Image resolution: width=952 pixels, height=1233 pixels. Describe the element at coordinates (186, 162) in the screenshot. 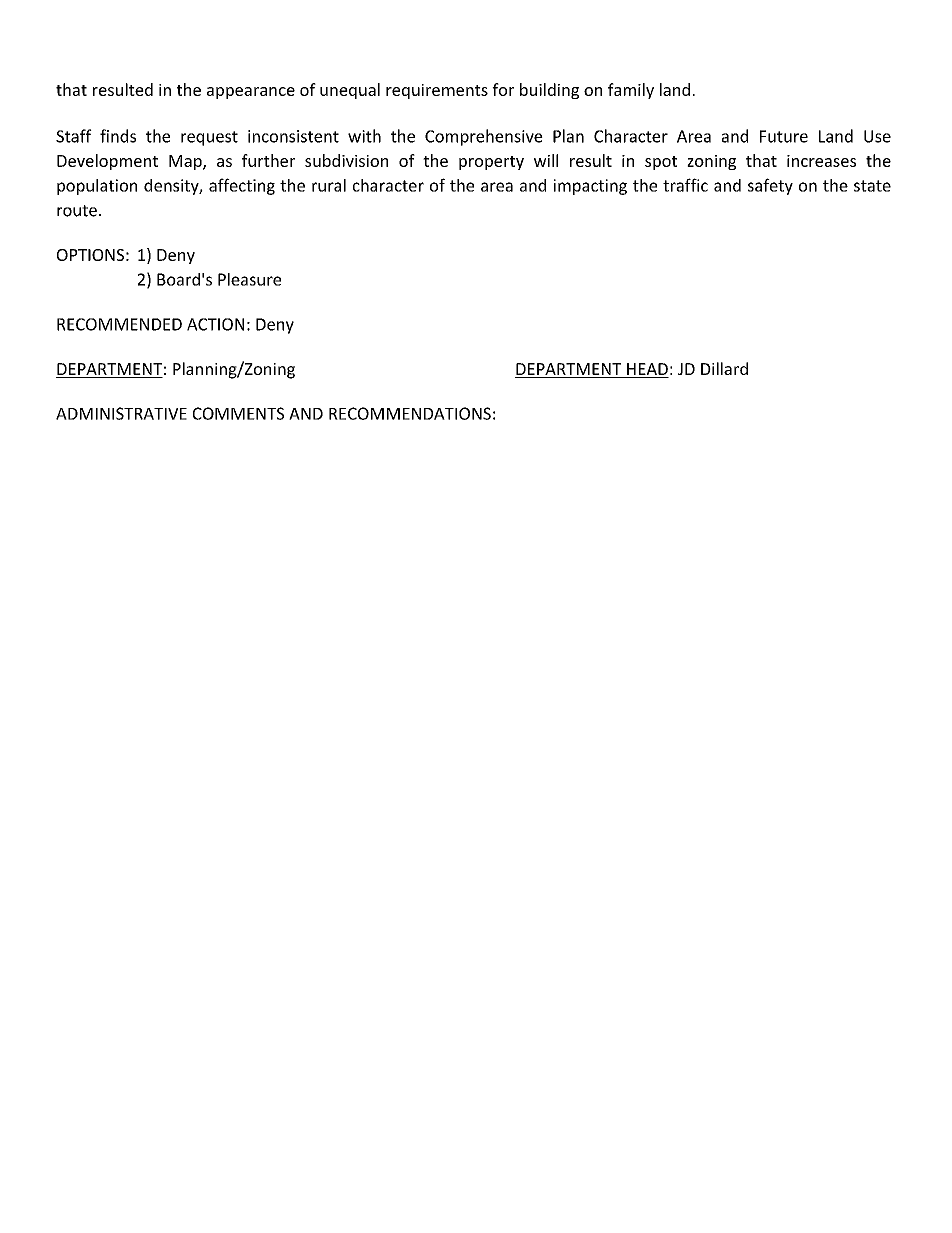

I see `Map` at that location.
